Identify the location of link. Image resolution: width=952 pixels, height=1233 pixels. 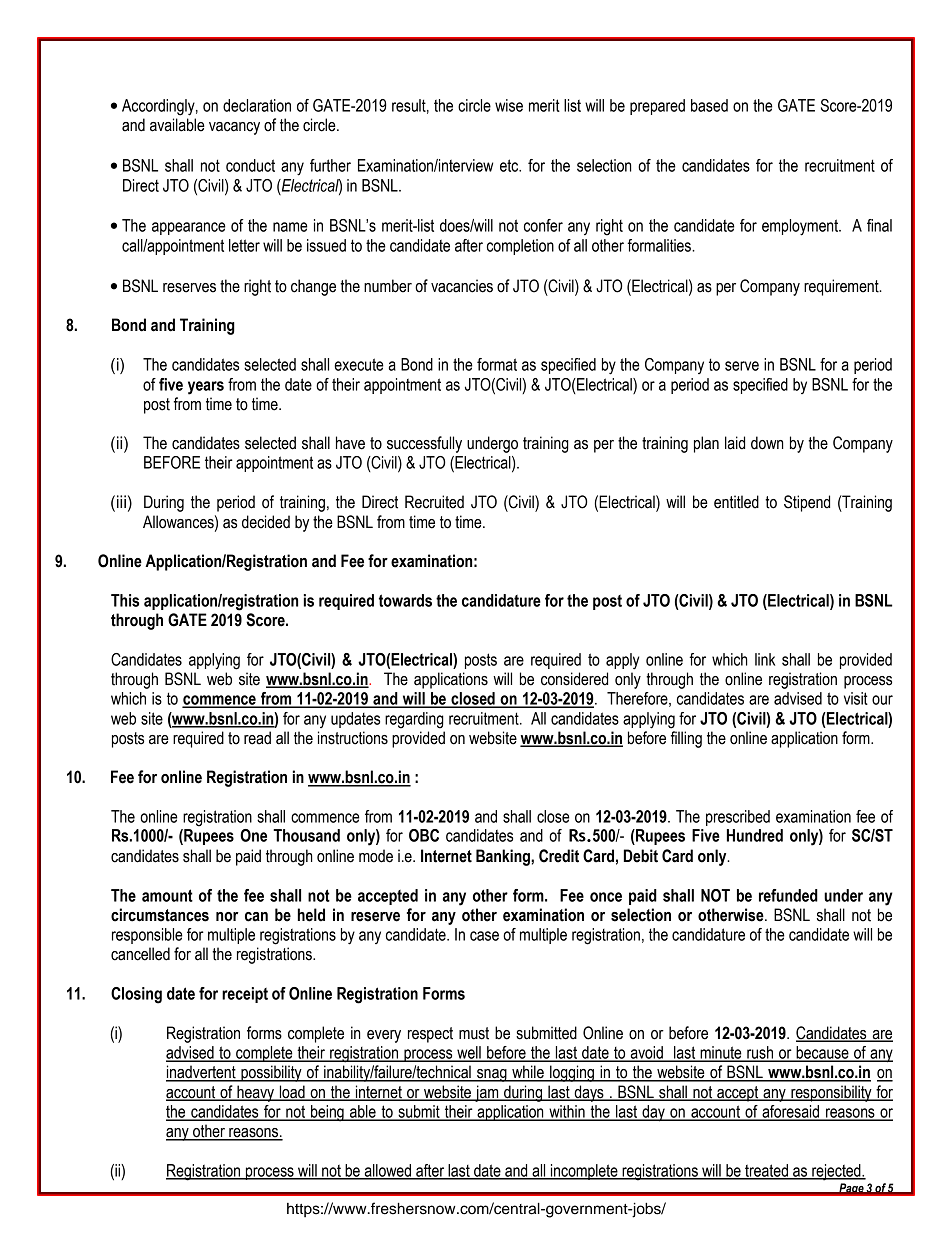
(765, 659).
